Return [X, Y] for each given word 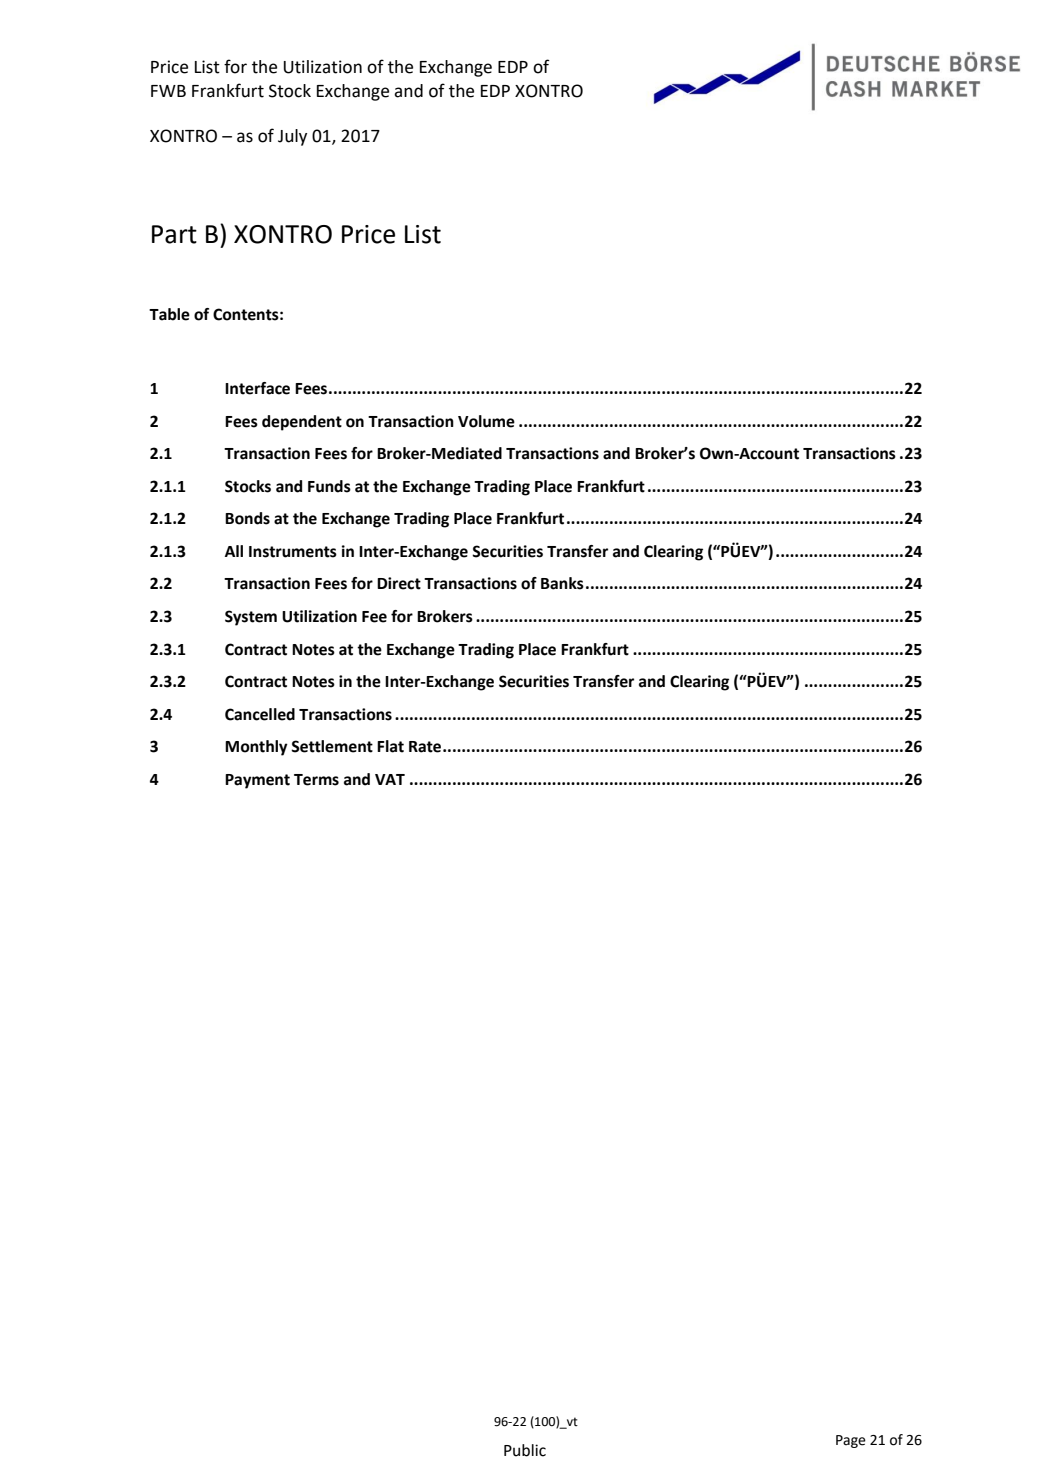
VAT [390, 779]
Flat [390, 746]
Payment [257, 781]
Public [525, 1450]
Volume [486, 421]
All [234, 551]
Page [851, 1441]
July [292, 137]
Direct [399, 583]
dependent [302, 423]
